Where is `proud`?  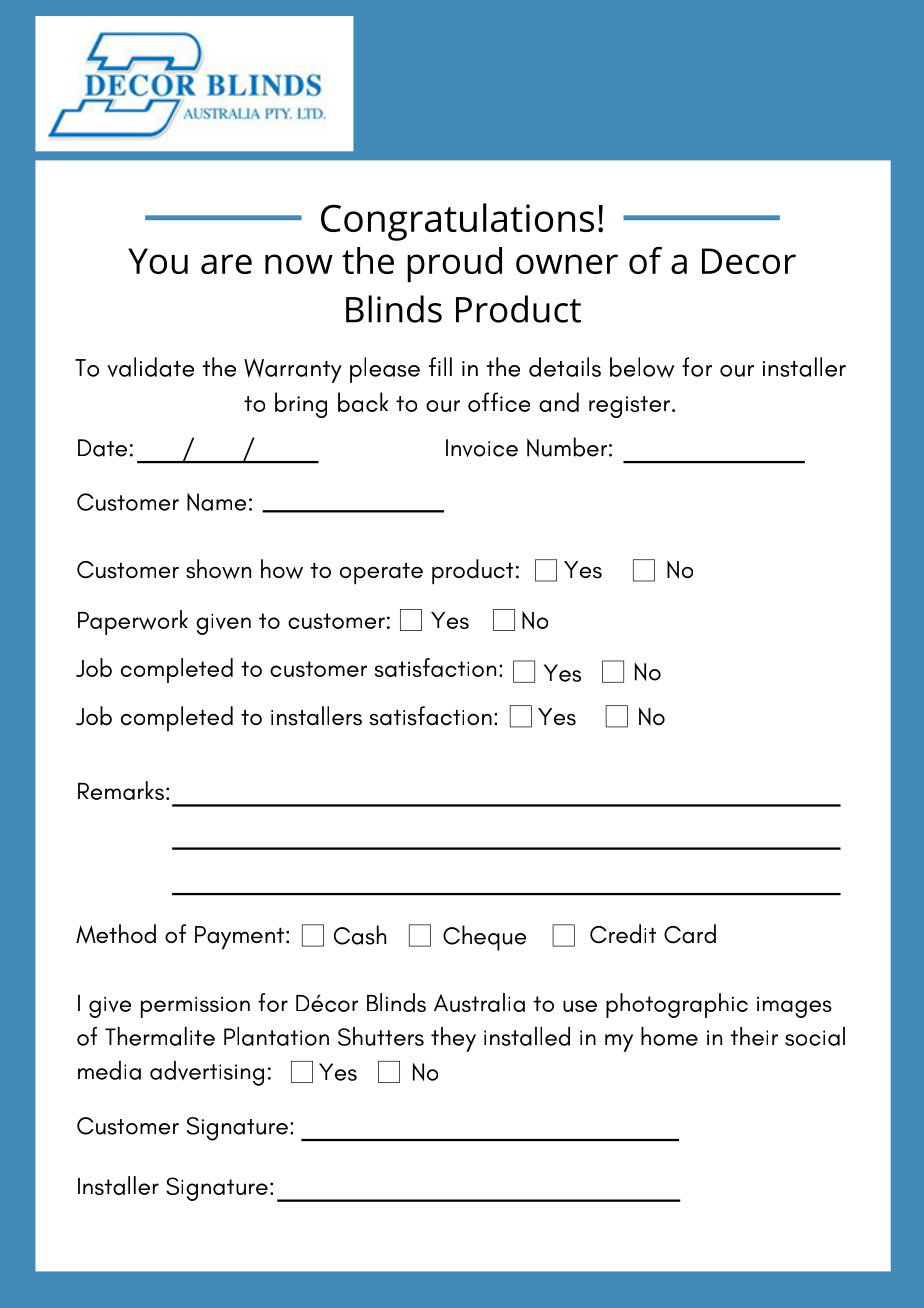
proud is located at coordinates (454, 265).
